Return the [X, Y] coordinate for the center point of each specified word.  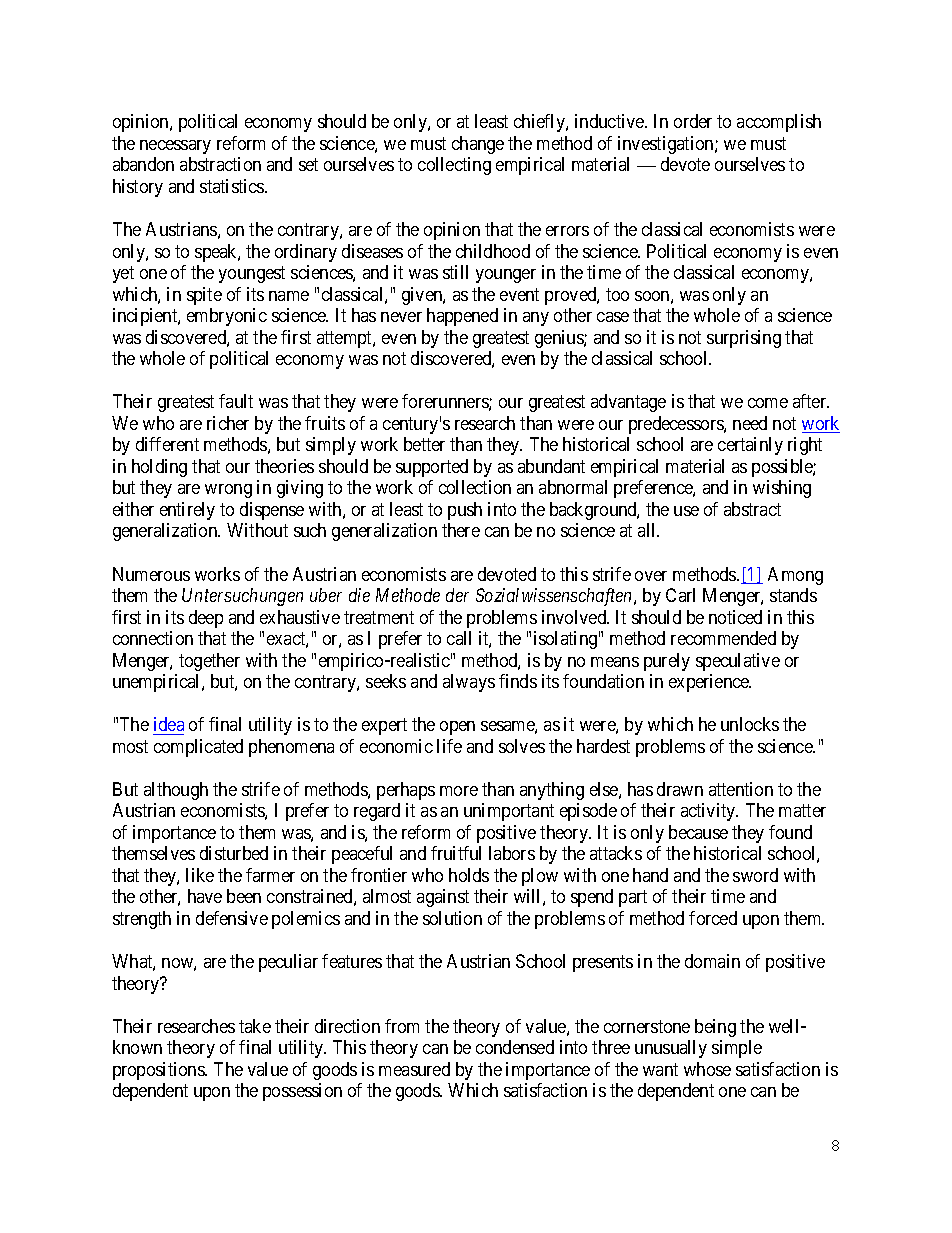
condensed [515, 1047]
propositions [159, 1071]
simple [737, 1049]
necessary [175, 147]
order [693, 121]
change [478, 145]
